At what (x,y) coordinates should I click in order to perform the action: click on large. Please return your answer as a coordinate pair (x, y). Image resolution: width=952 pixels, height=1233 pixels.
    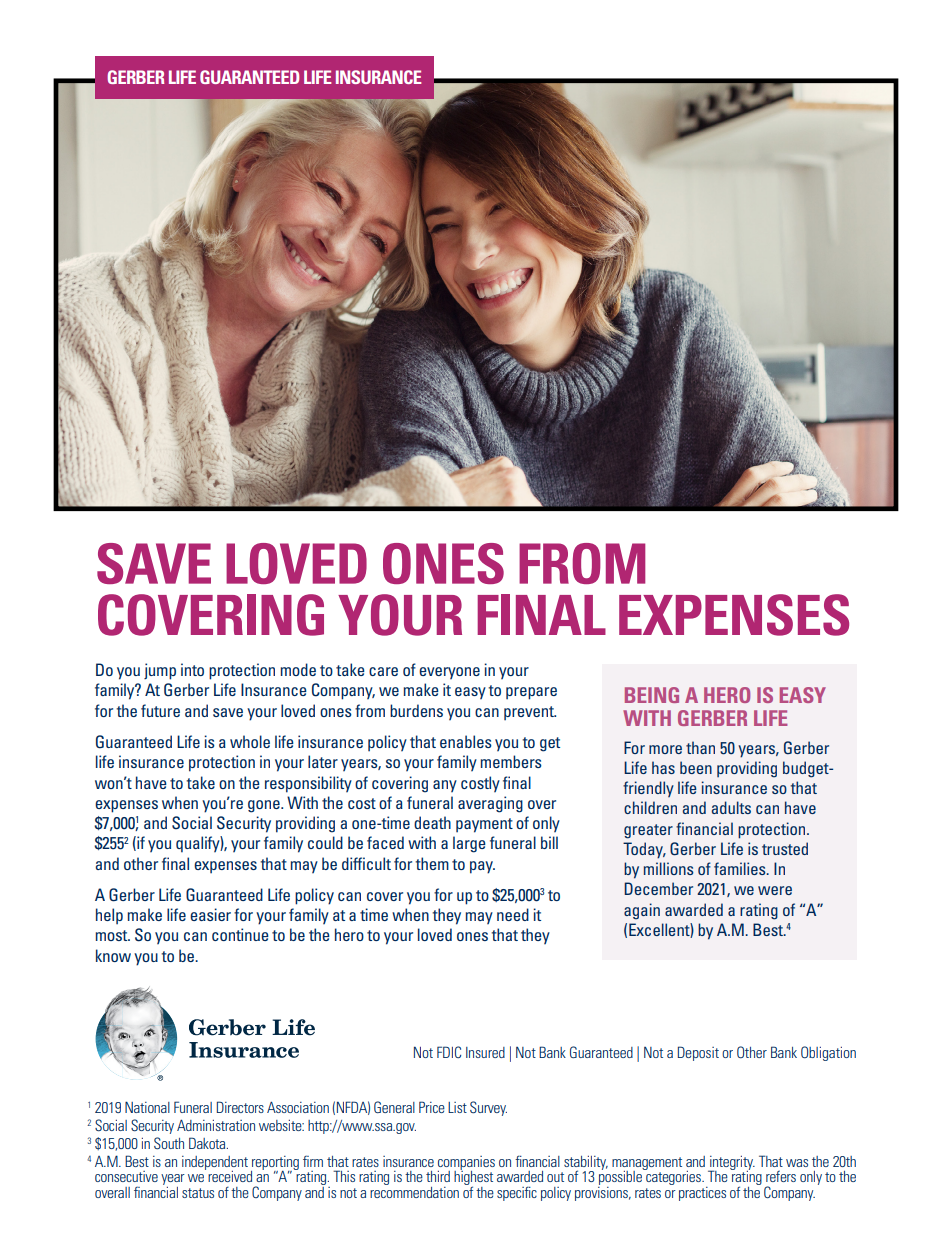
    Looking at the image, I should click on (469, 844).
